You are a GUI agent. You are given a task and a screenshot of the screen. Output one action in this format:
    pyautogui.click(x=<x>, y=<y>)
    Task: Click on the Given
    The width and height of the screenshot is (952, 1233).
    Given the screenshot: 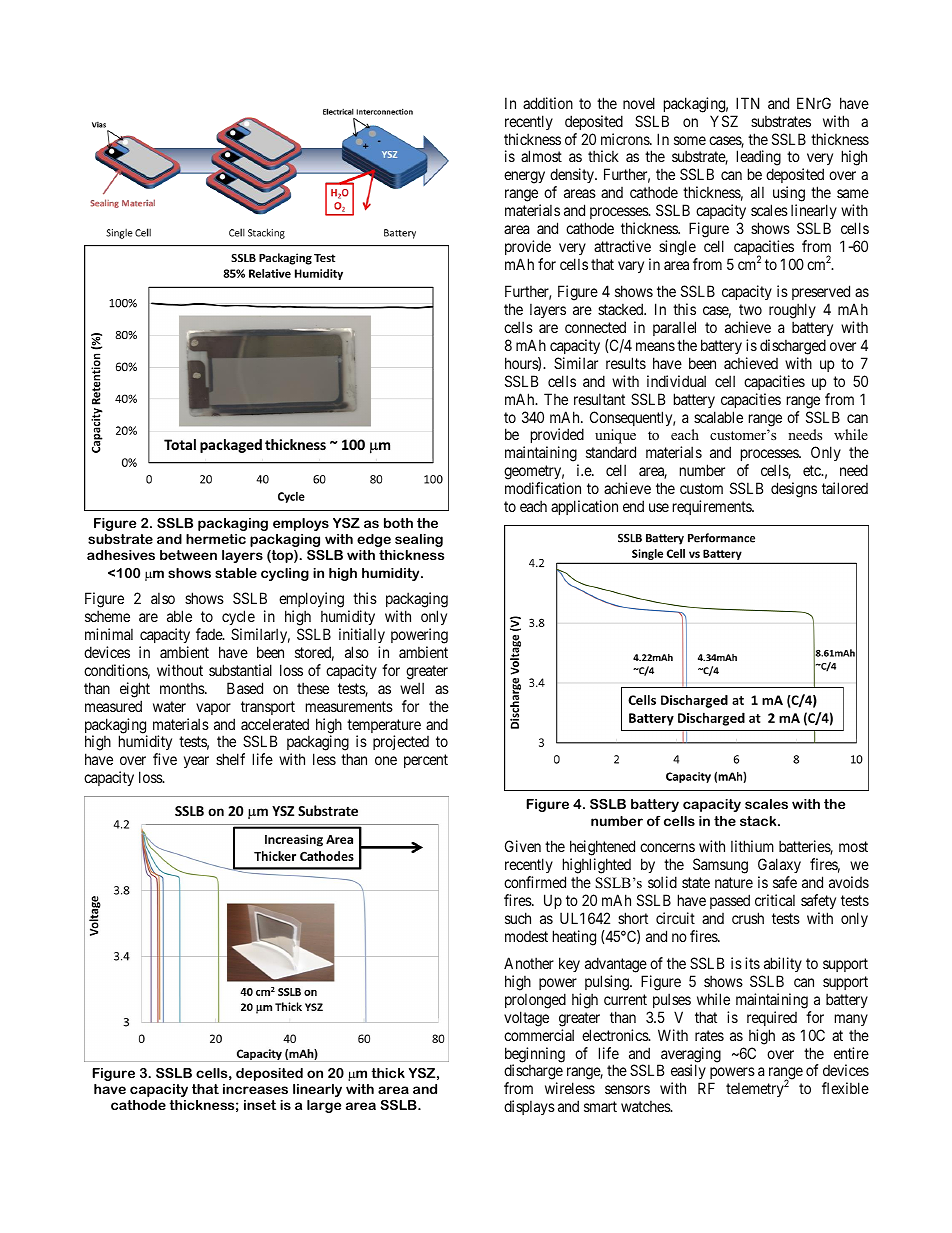 What is the action you would take?
    pyautogui.click(x=523, y=846)
